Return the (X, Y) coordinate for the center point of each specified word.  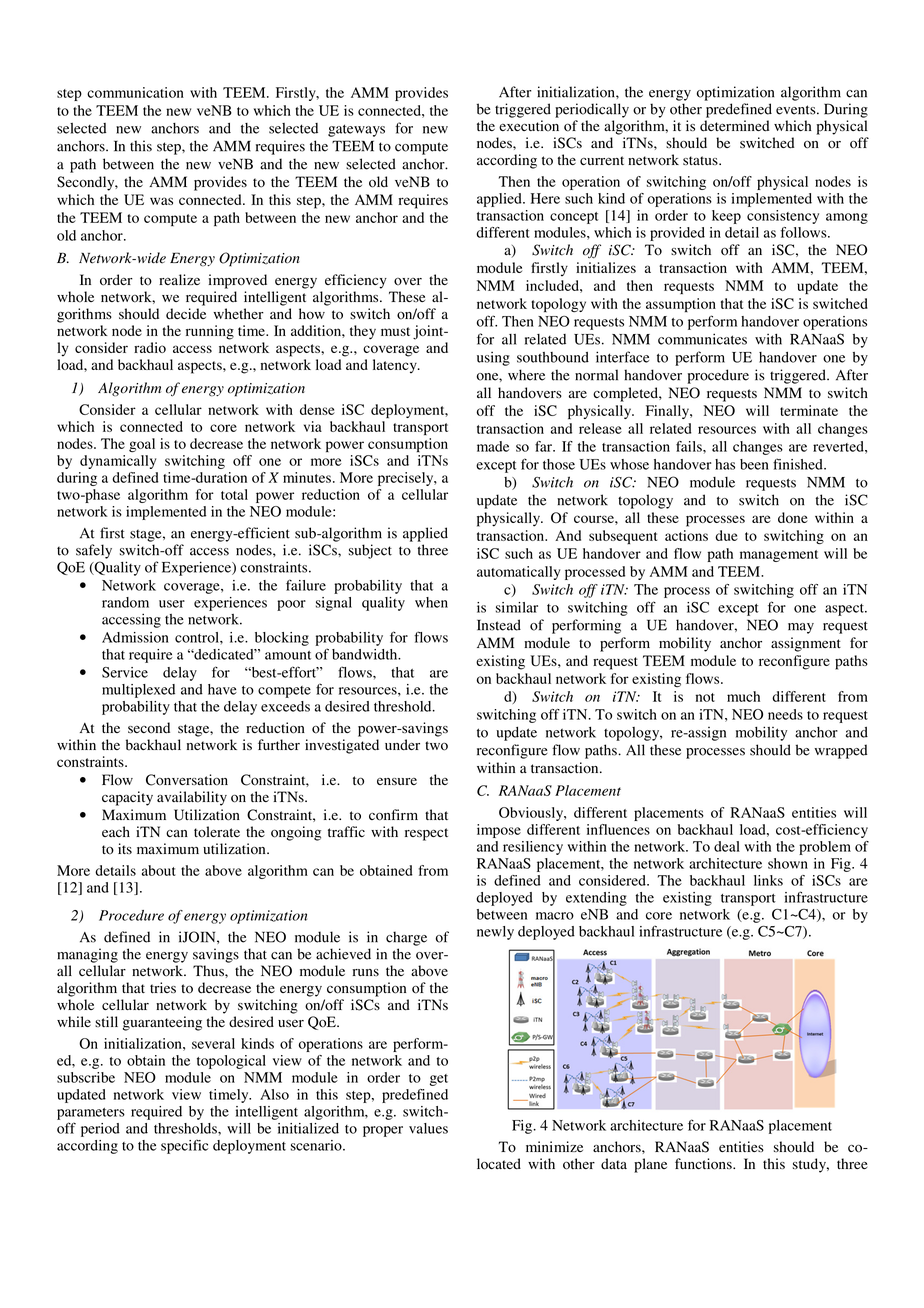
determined (734, 126)
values (428, 1128)
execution (529, 126)
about (159, 870)
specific (184, 1146)
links (768, 880)
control (198, 637)
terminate (809, 410)
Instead (499, 625)
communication (135, 92)
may (801, 628)
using (493, 359)
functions (704, 1164)
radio (150, 347)
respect (426, 834)
